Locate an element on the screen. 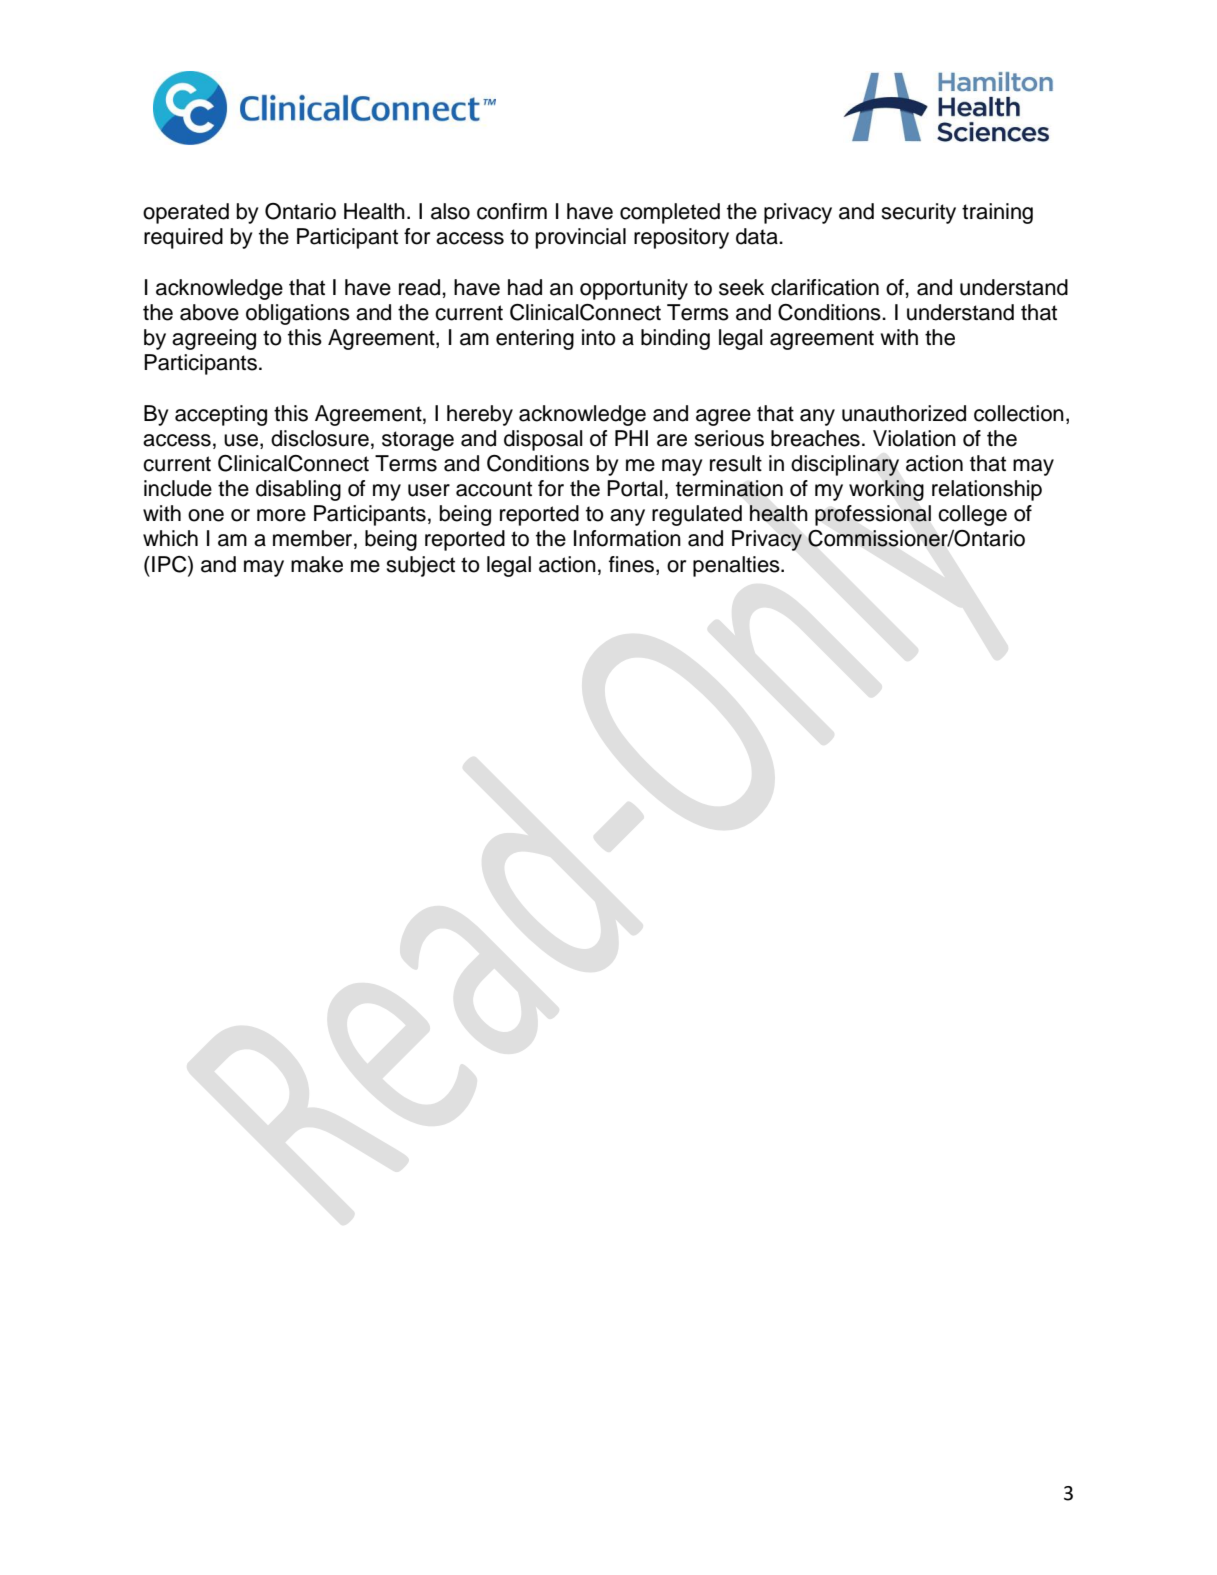 The image size is (1217, 1575). penalties is located at coordinates (737, 566).
